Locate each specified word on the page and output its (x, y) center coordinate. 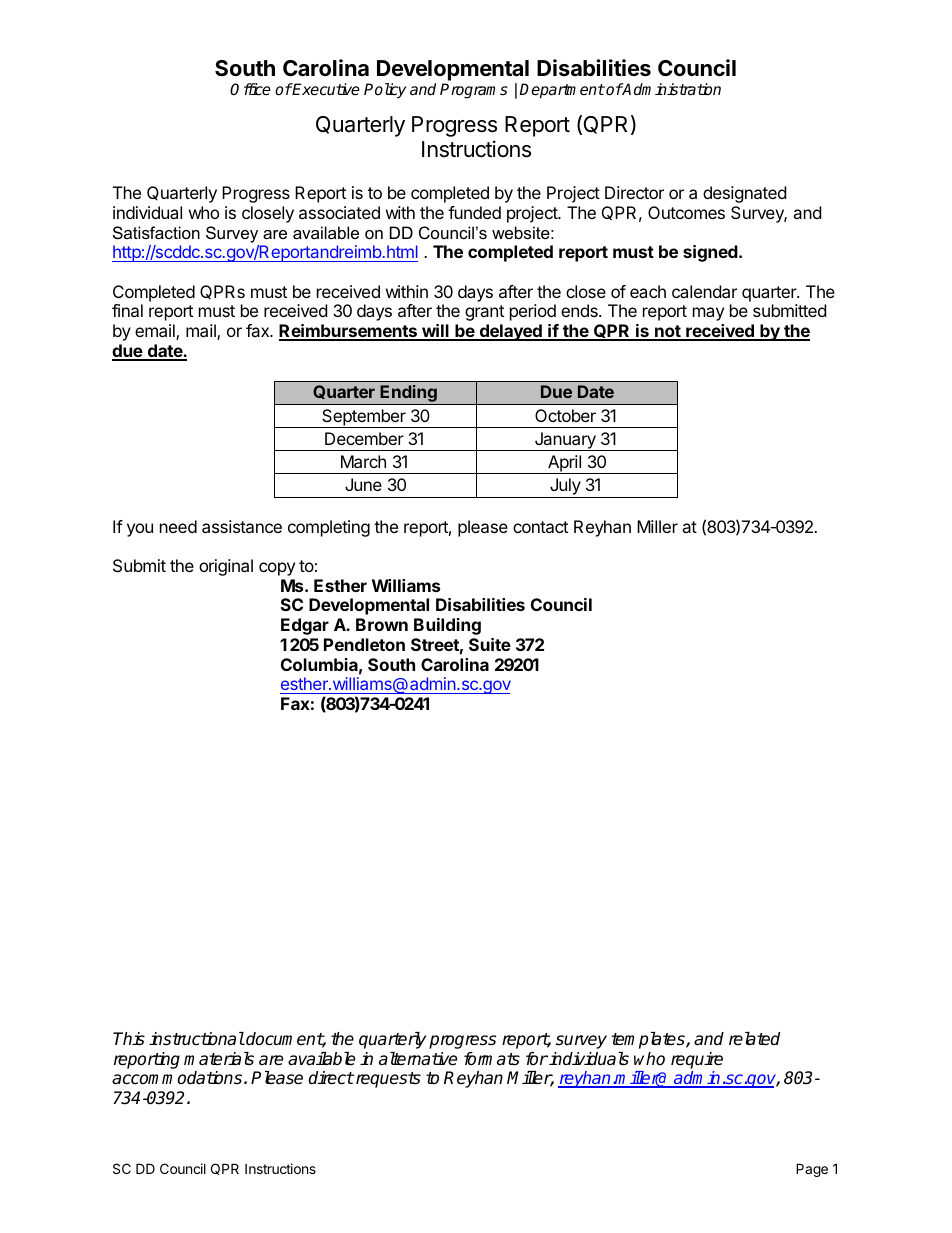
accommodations (178, 1078)
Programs (474, 91)
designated (744, 194)
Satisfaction (156, 232)
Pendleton (364, 644)
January (565, 441)
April (564, 464)
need (178, 526)
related (754, 1039)
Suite (490, 644)
